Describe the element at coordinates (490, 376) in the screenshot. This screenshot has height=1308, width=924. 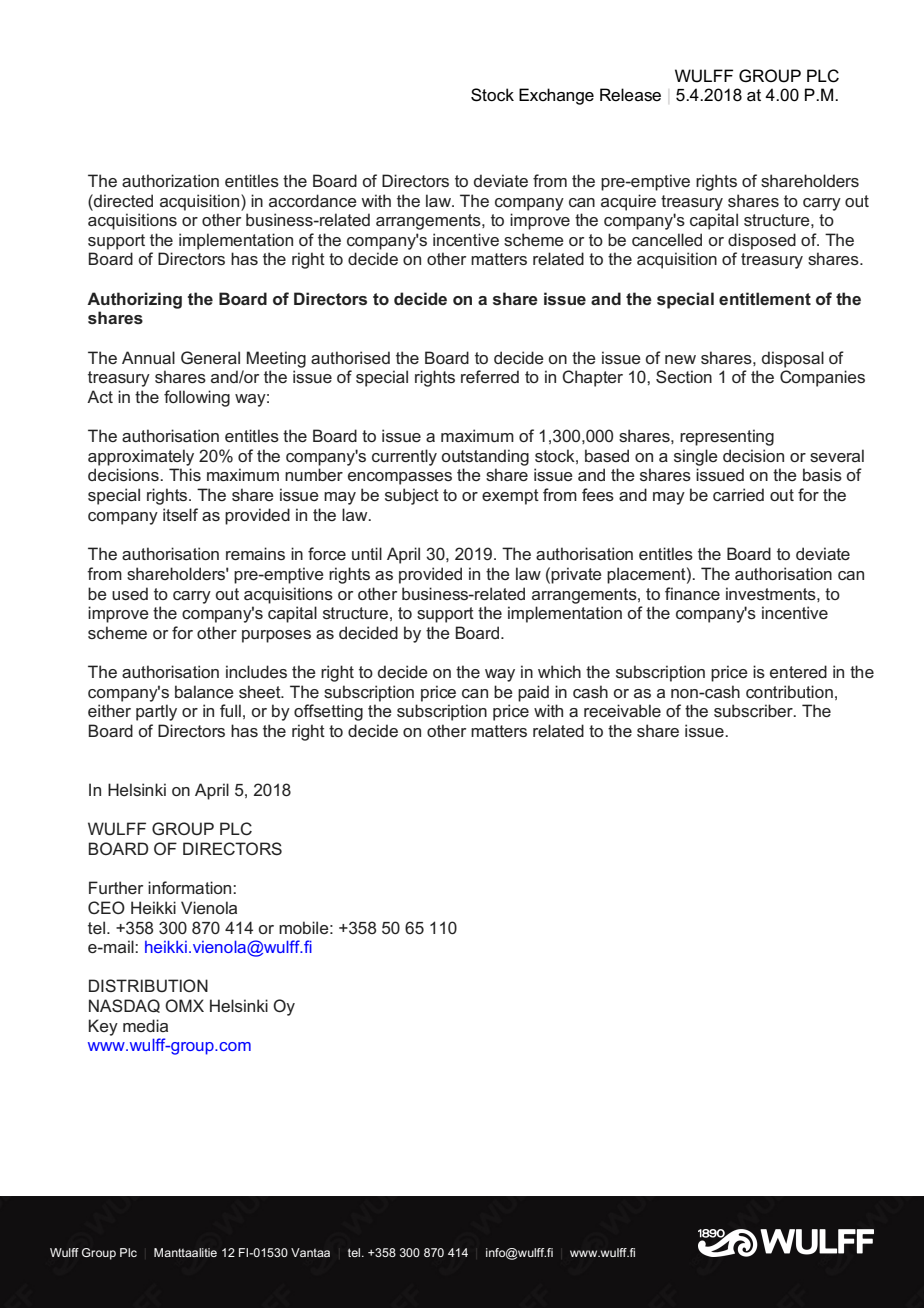
I see `referred` at that location.
